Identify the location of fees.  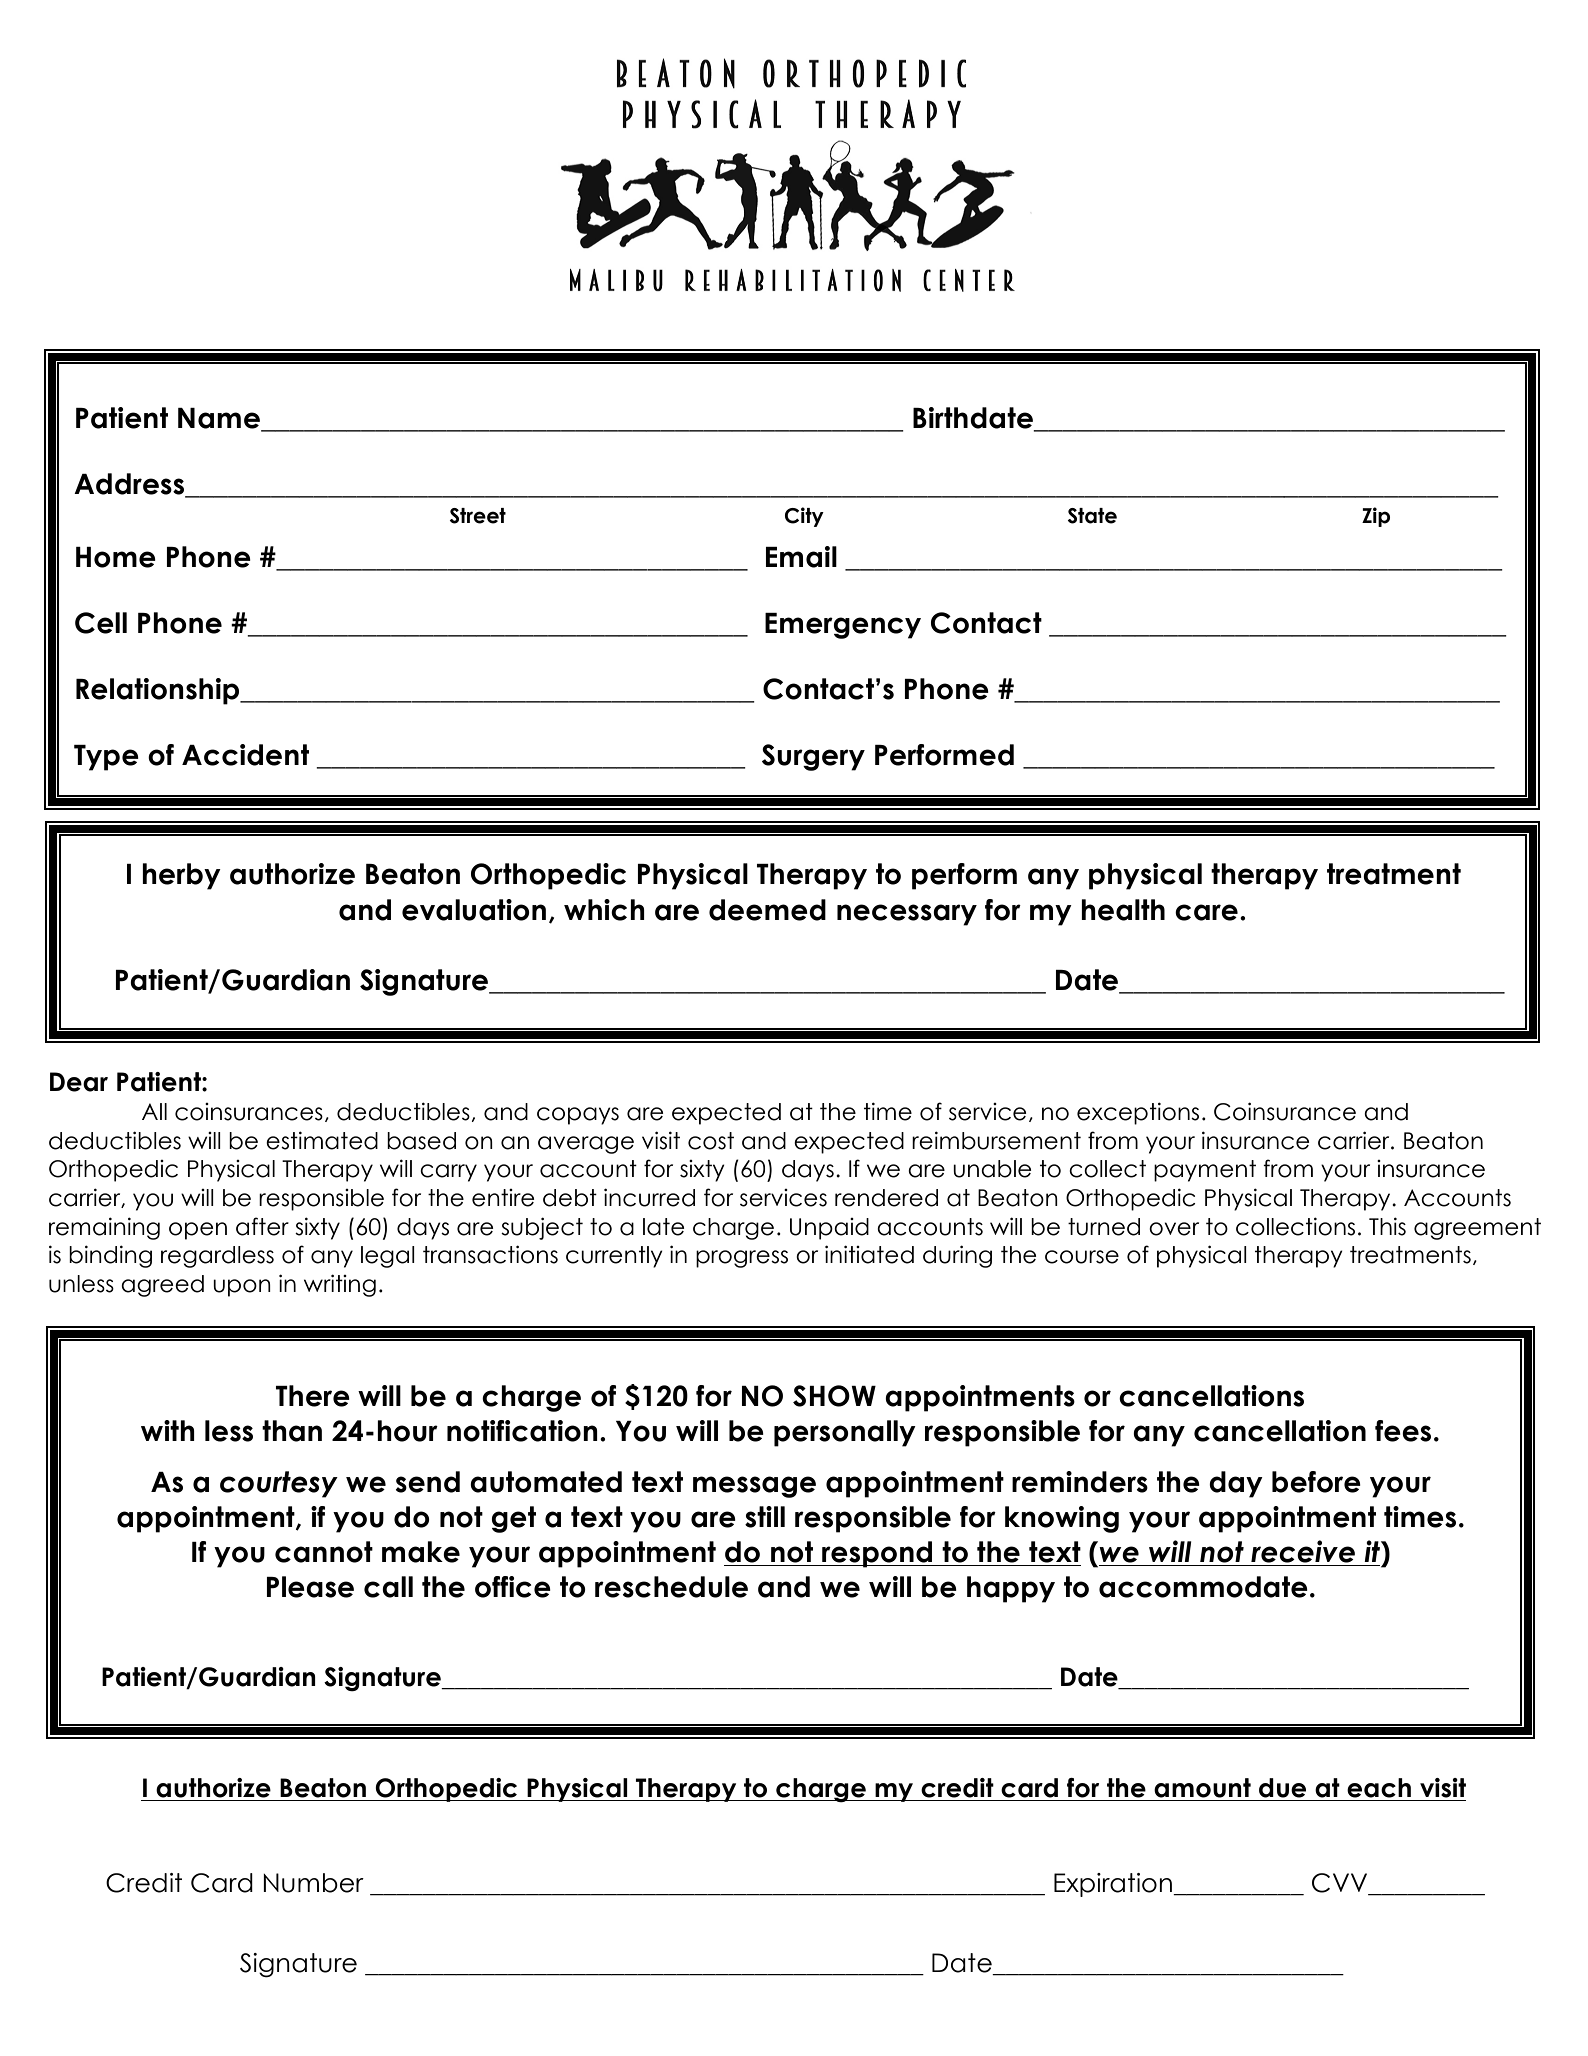
(1403, 1431).
